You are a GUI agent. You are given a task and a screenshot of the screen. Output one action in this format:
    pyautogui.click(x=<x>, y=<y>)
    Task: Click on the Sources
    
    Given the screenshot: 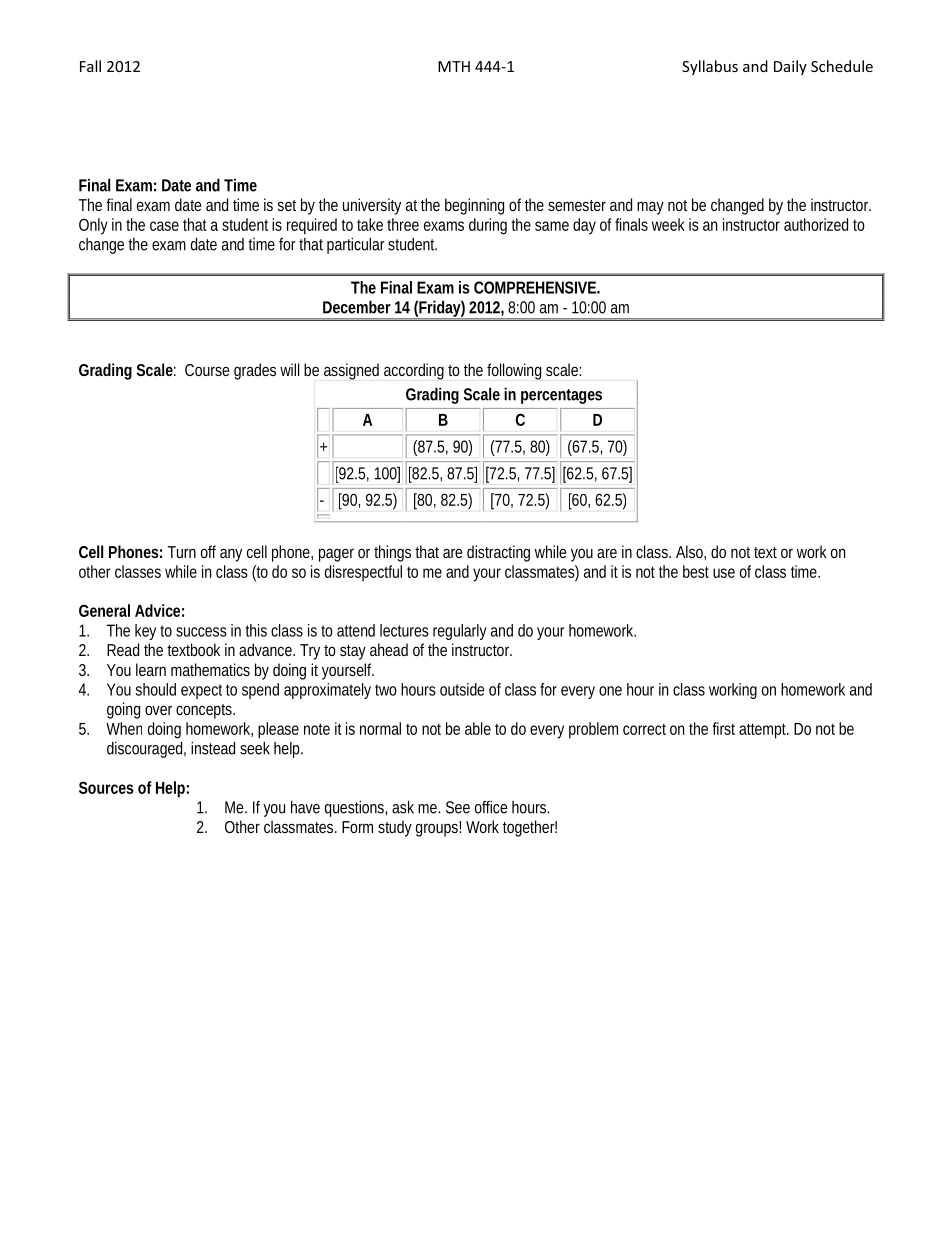 What is the action you would take?
    pyautogui.click(x=106, y=787)
